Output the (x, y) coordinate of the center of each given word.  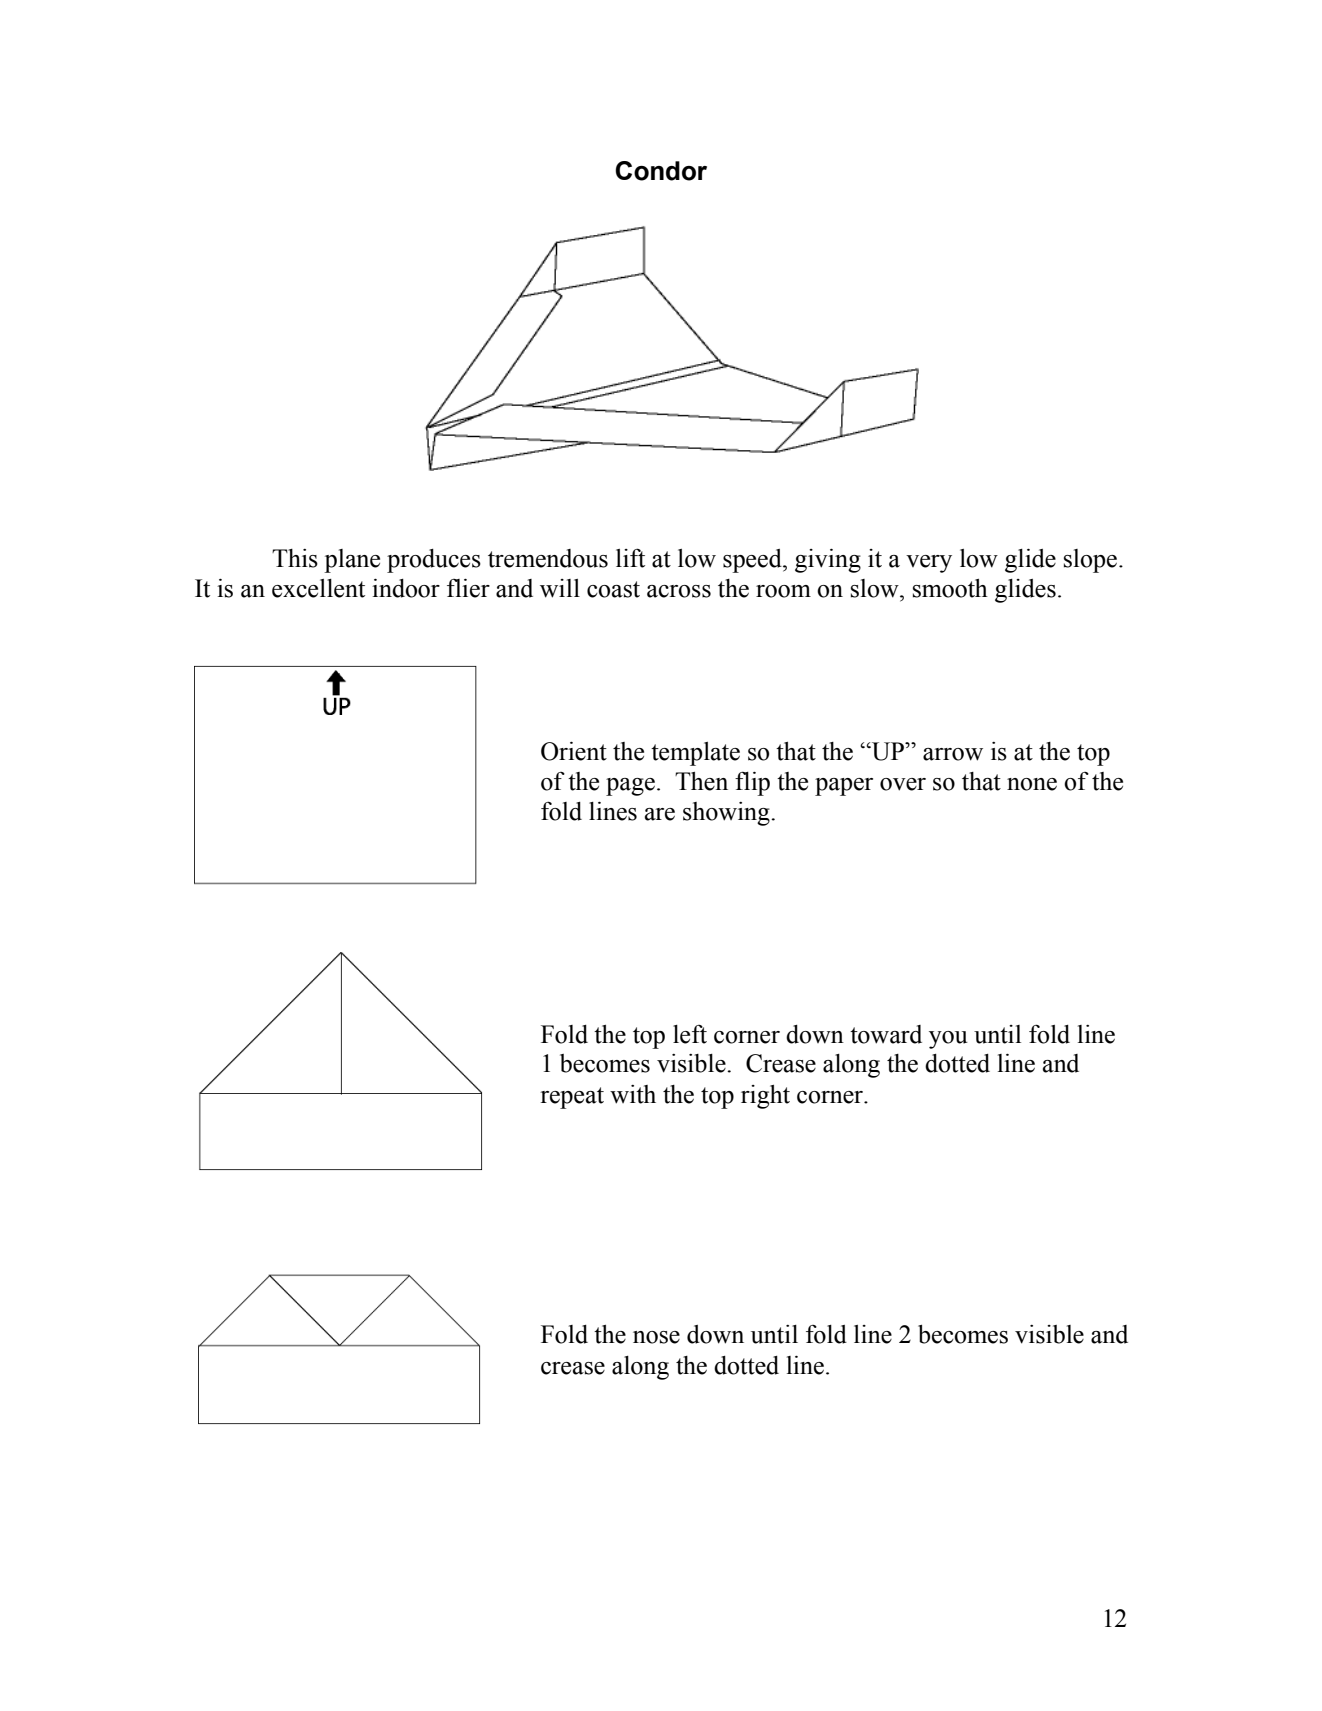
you (948, 1040)
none (1032, 784)
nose (656, 1337)
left (690, 1034)
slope (1090, 561)
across (679, 591)
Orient (574, 751)
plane (352, 561)
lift (630, 558)
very (929, 564)
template (695, 754)
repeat (572, 1098)
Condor (661, 171)
